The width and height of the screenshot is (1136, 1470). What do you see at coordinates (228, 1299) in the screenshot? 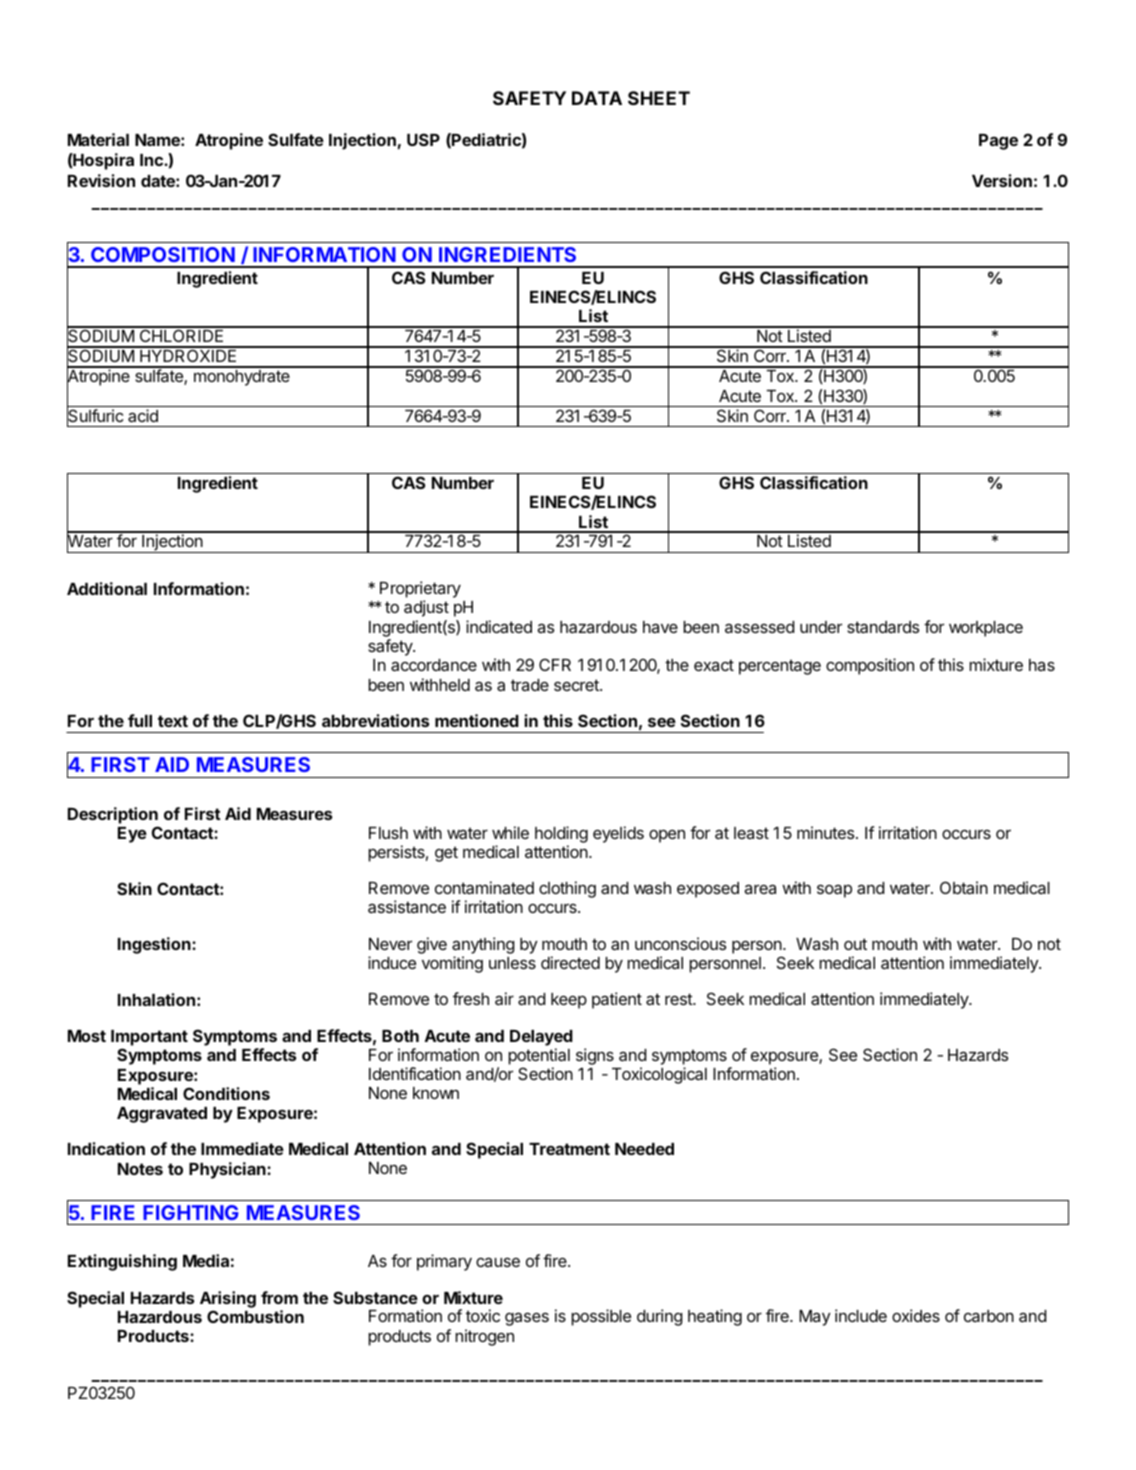
I see `Arising` at bounding box center [228, 1299].
